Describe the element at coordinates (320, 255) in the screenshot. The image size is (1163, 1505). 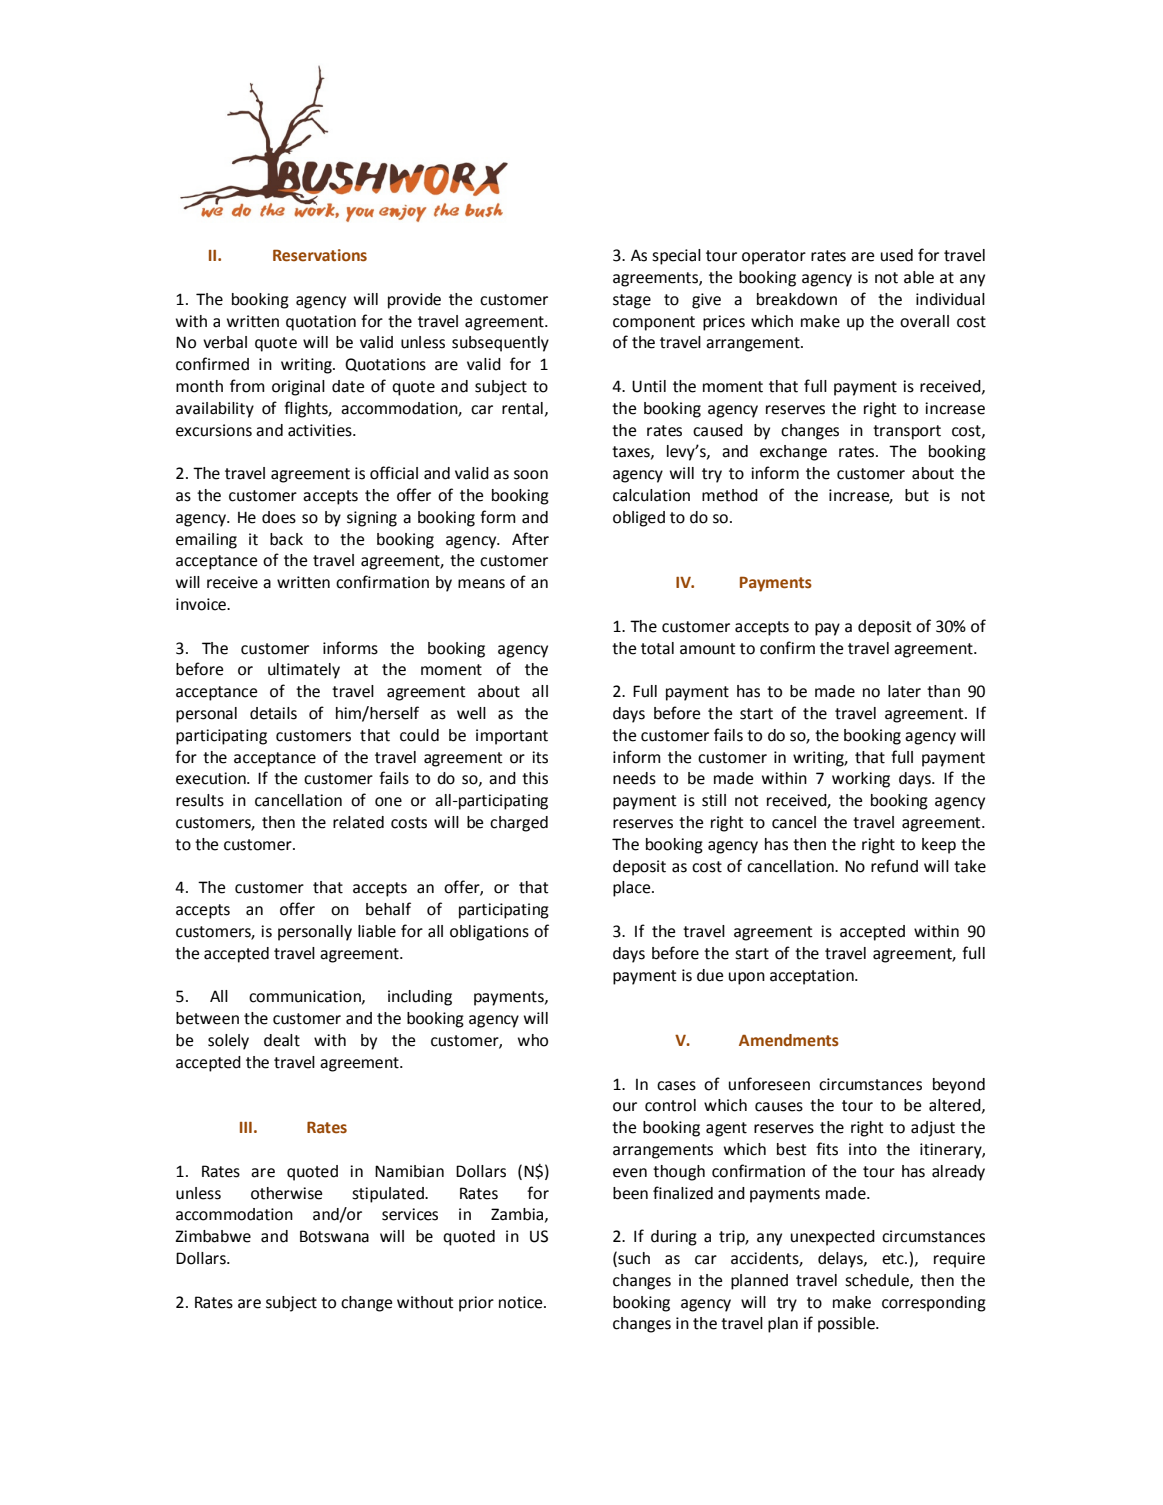
I see `Reservations` at that location.
